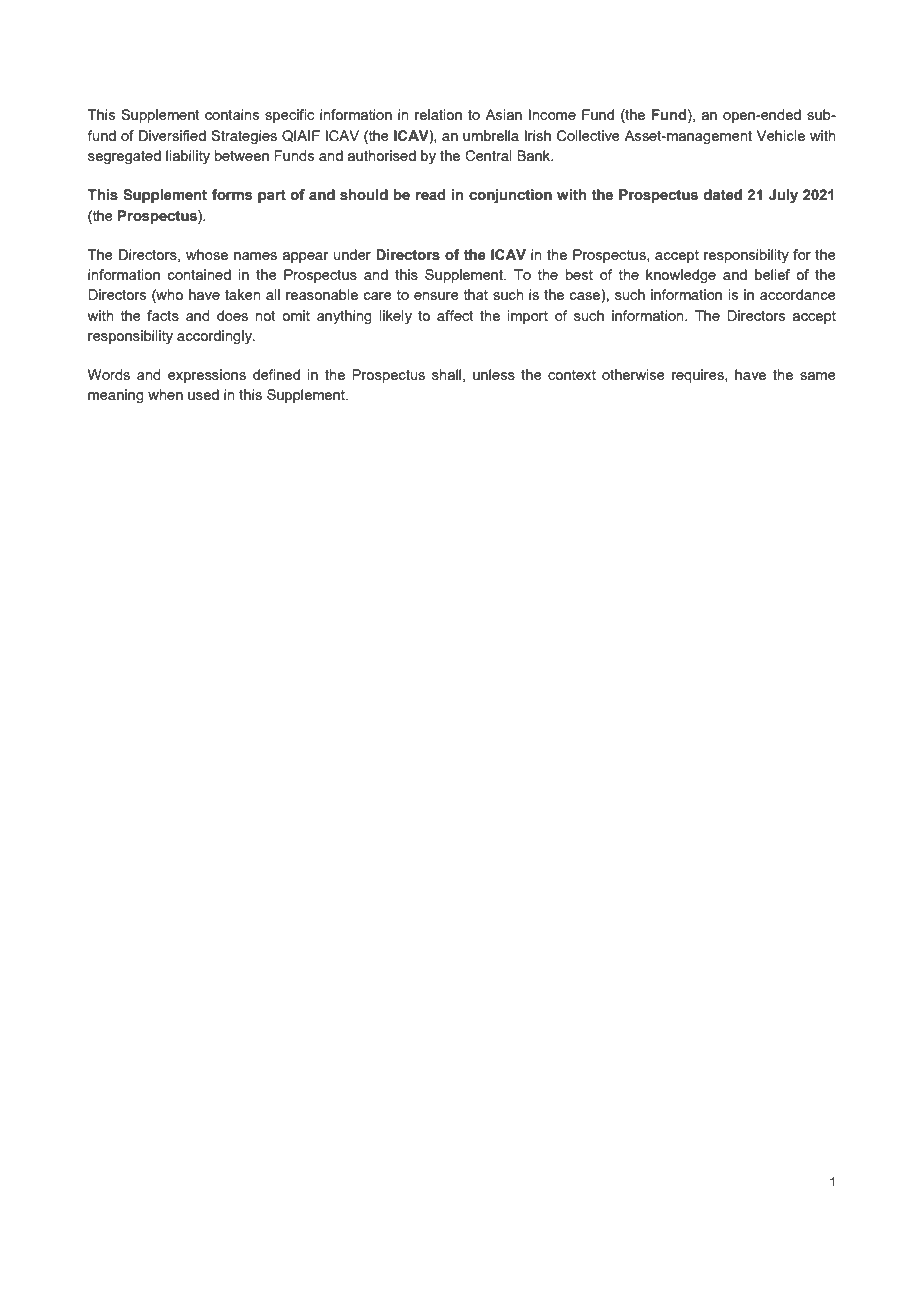 Image resolution: width=924 pixels, height=1308 pixels. What do you see at coordinates (798, 294) in the screenshot?
I see `accordance` at bounding box center [798, 294].
